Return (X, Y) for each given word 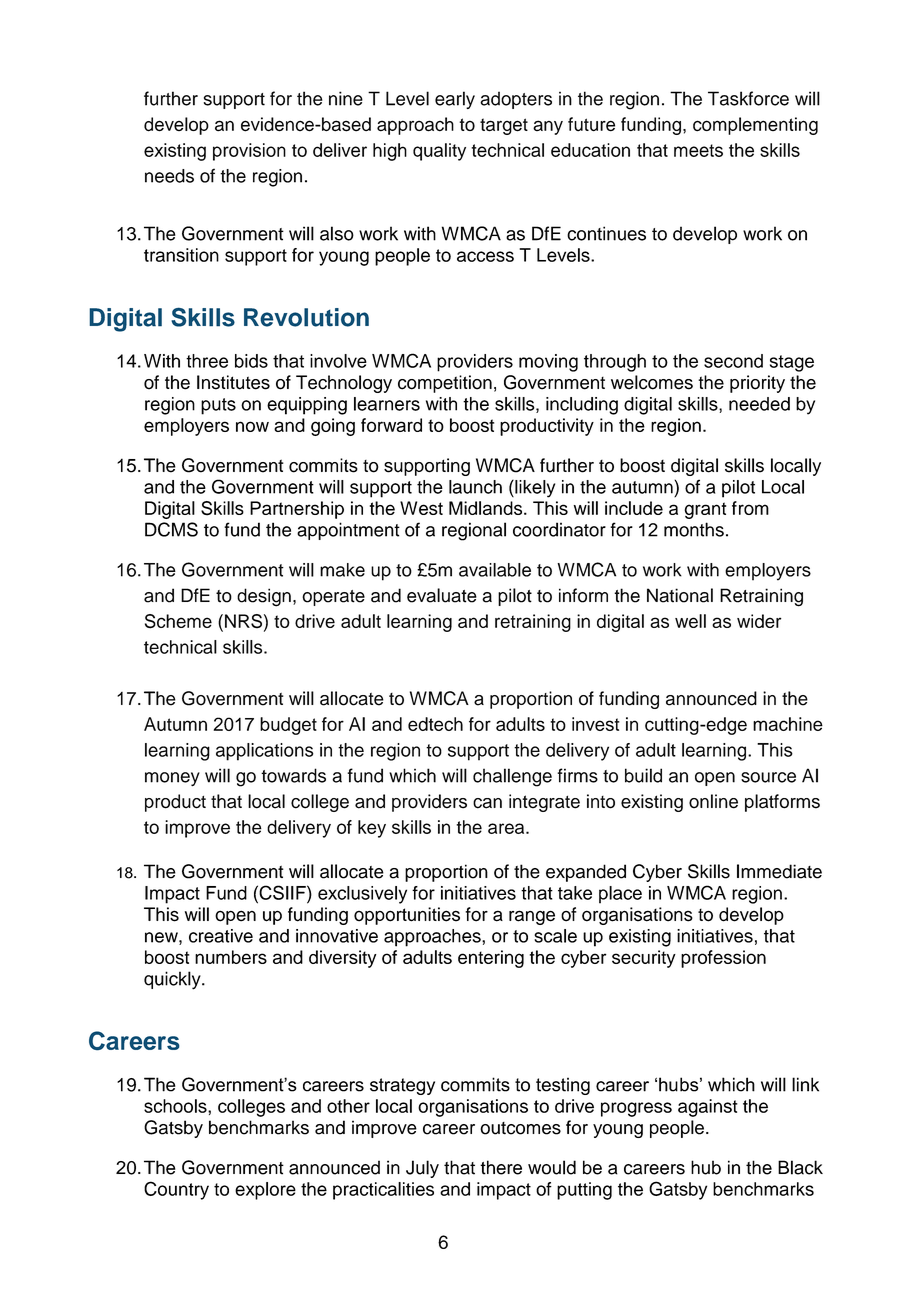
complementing (755, 126)
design (264, 597)
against (708, 1108)
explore (265, 1191)
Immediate (779, 871)
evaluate (442, 595)
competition (445, 384)
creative (221, 936)
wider (759, 621)
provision (249, 152)
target (504, 126)
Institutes (233, 382)
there (501, 1167)
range (532, 917)
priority (757, 384)
